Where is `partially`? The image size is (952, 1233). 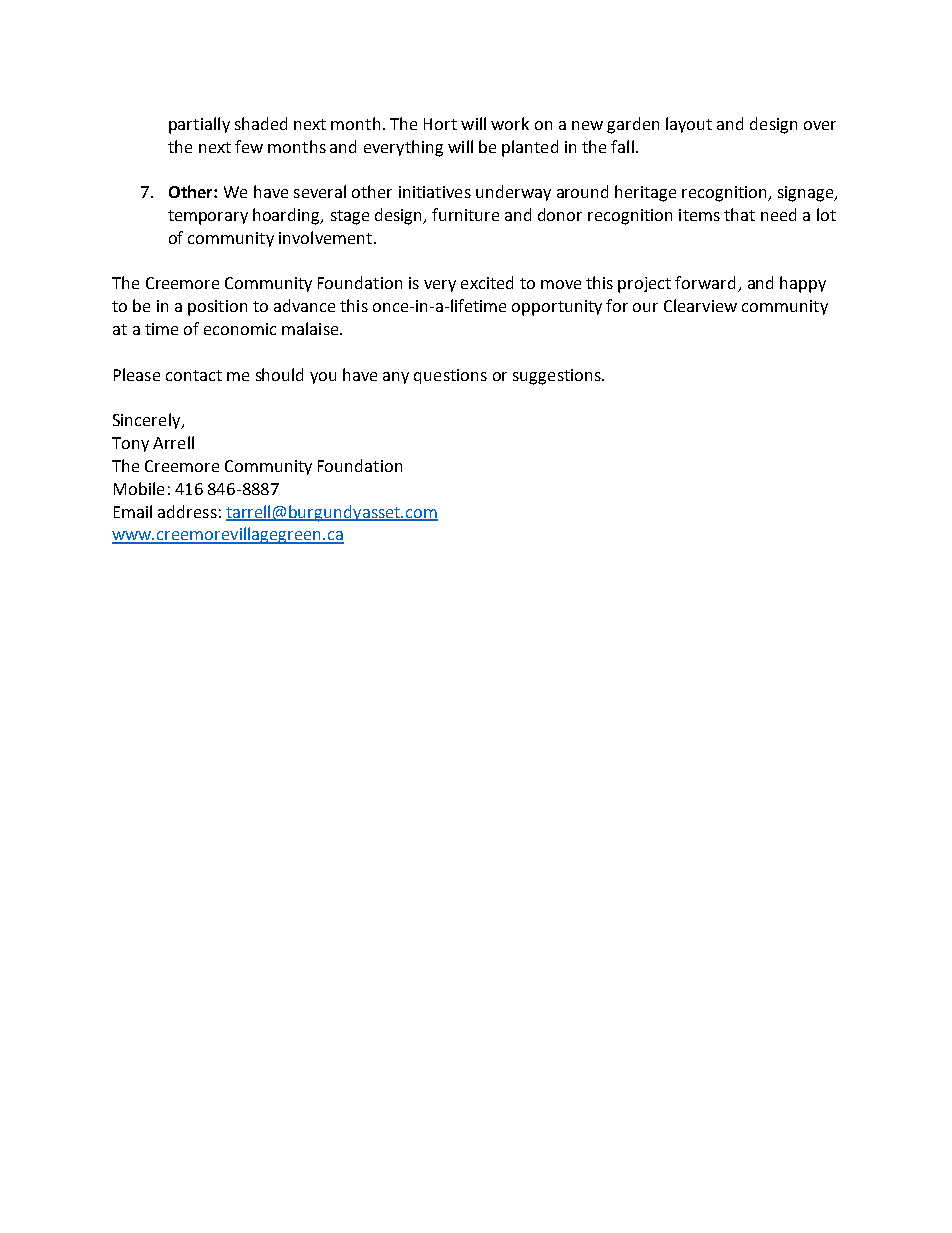
partially is located at coordinates (199, 125).
